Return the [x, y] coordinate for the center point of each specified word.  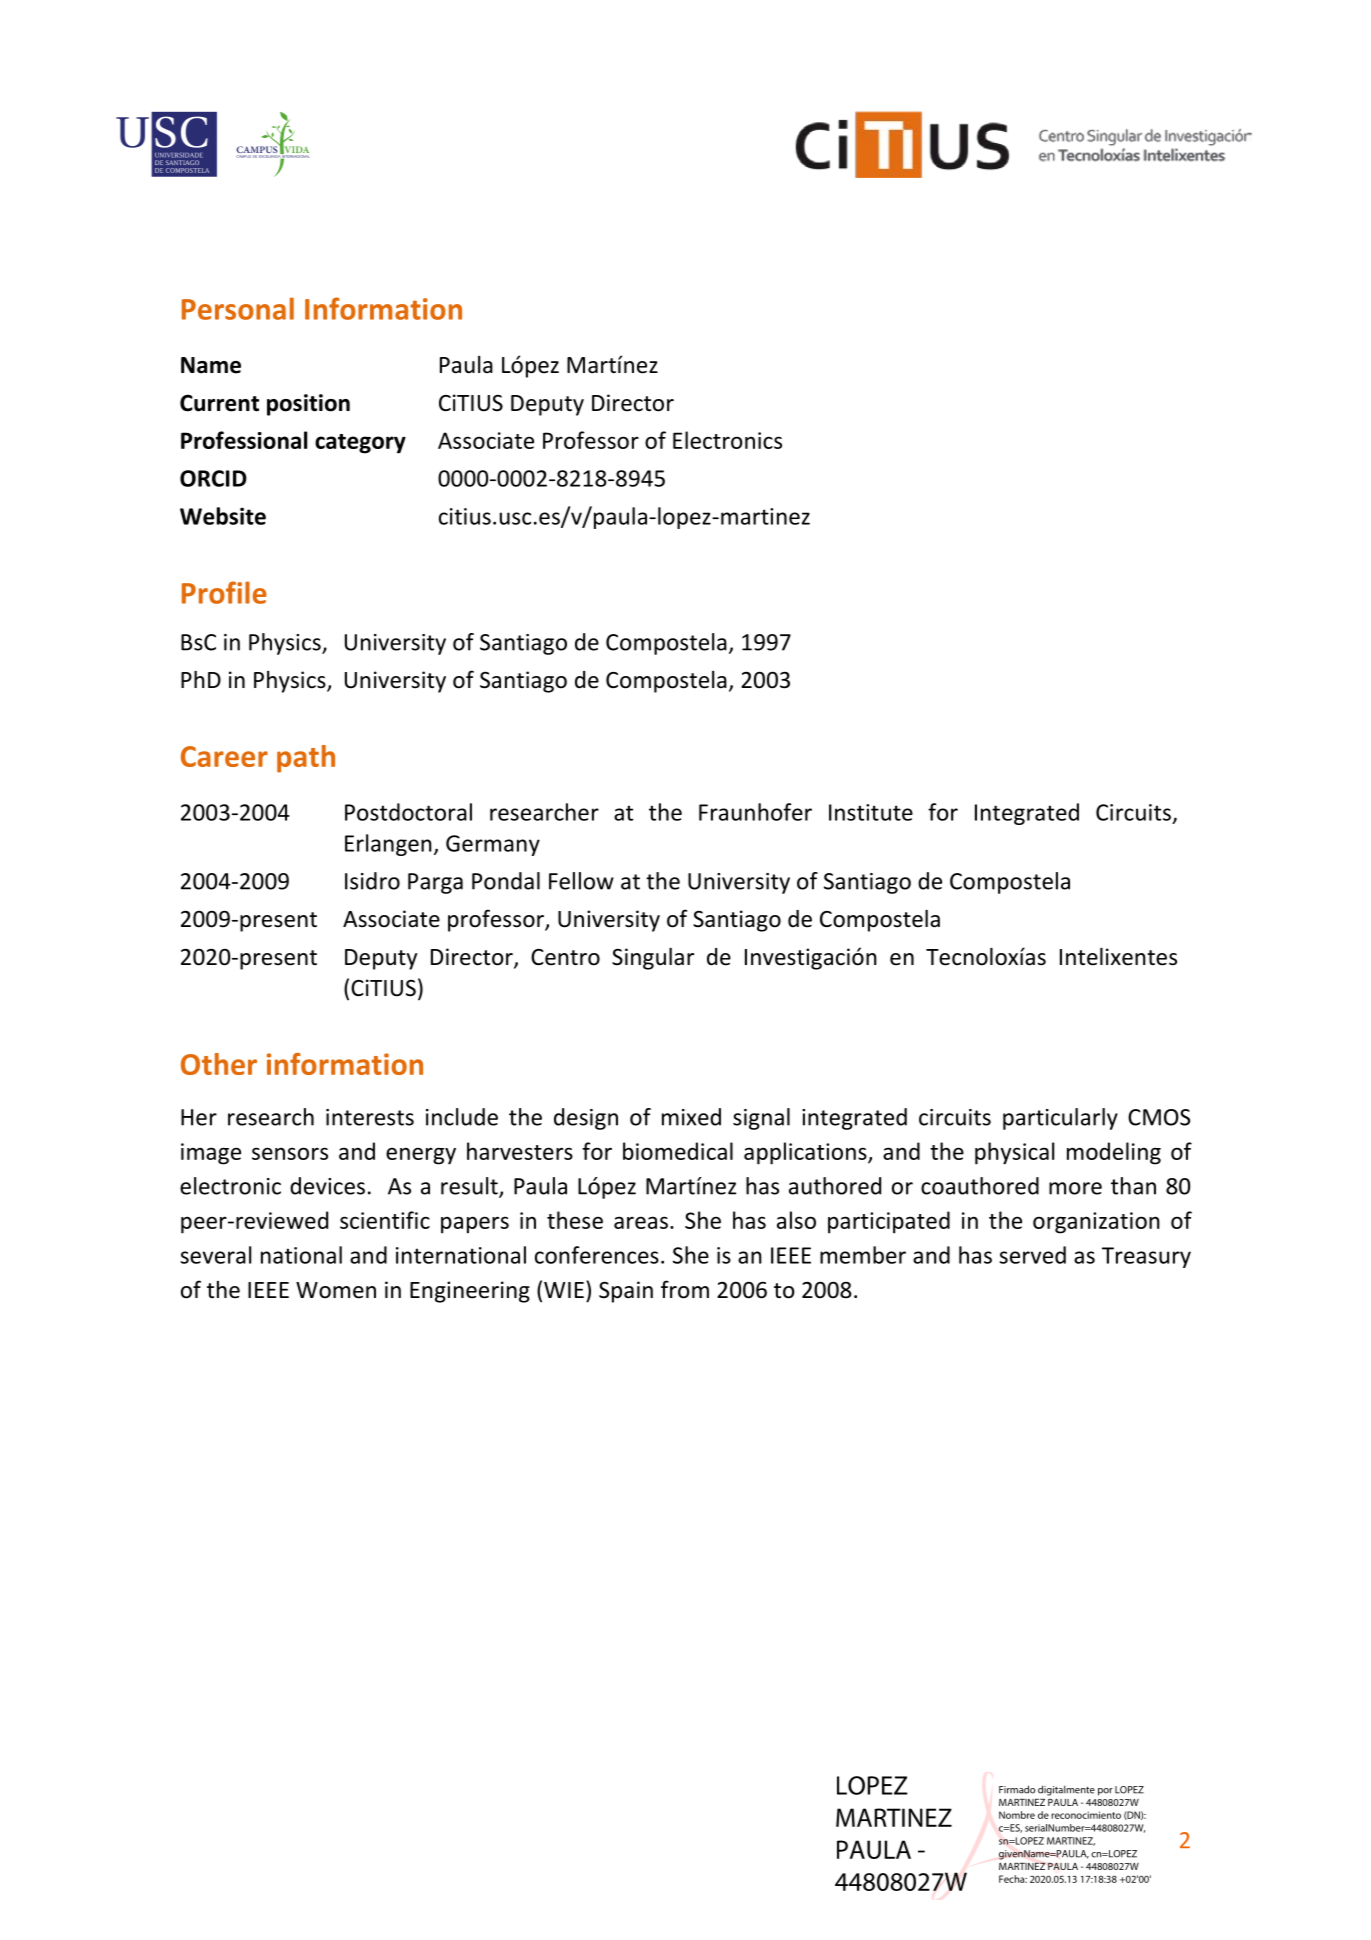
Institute [871, 812]
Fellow [581, 881]
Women [336, 1290]
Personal [238, 308]
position [308, 405]
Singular [653, 959]
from [685, 1289]
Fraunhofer [755, 812]
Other [219, 1064]
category [360, 444]
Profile [224, 592]
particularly [1060, 1119]
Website [223, 516]
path [306, 759]
